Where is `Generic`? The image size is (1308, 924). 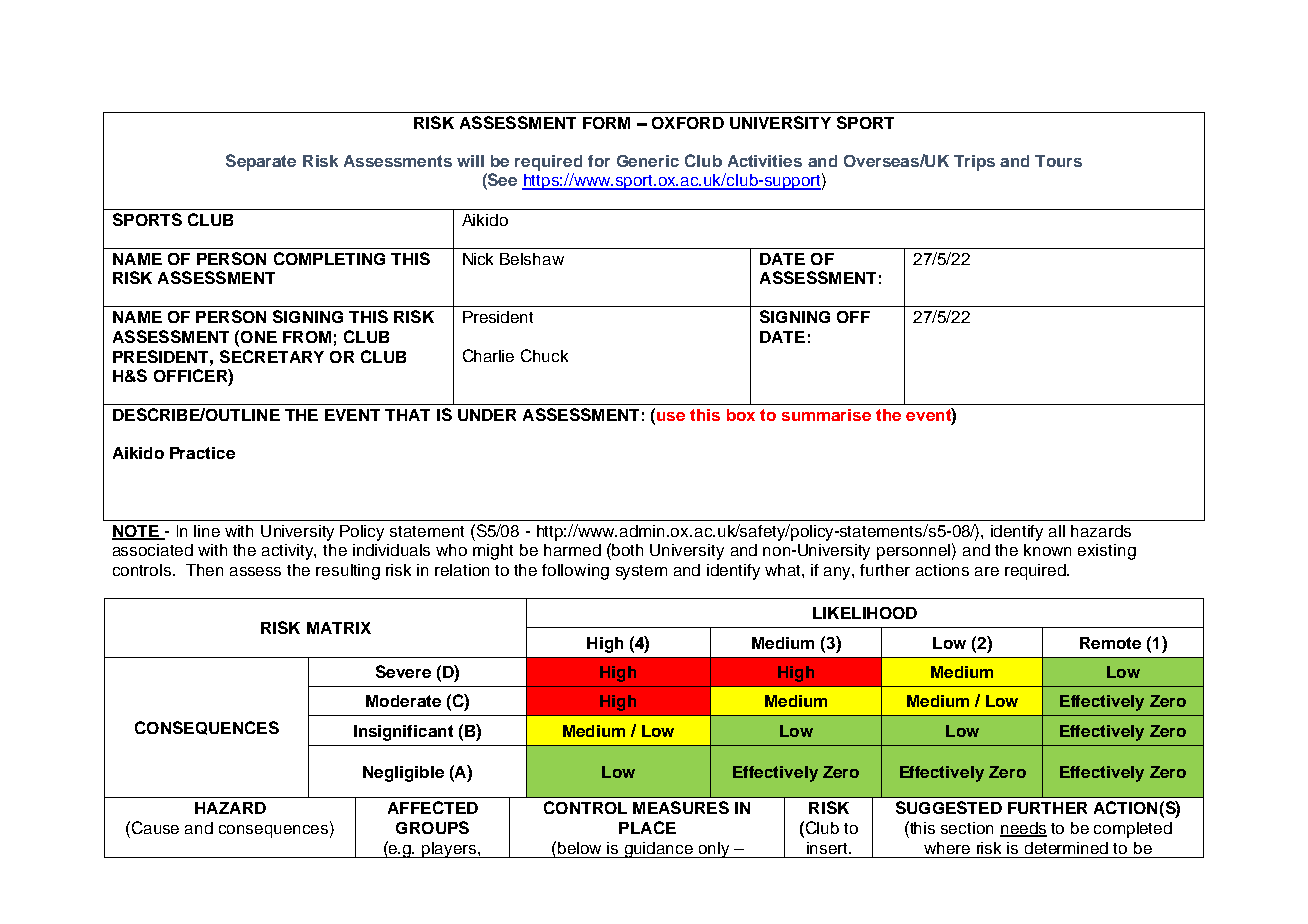 Generic is located at coordinates (648, 161).
